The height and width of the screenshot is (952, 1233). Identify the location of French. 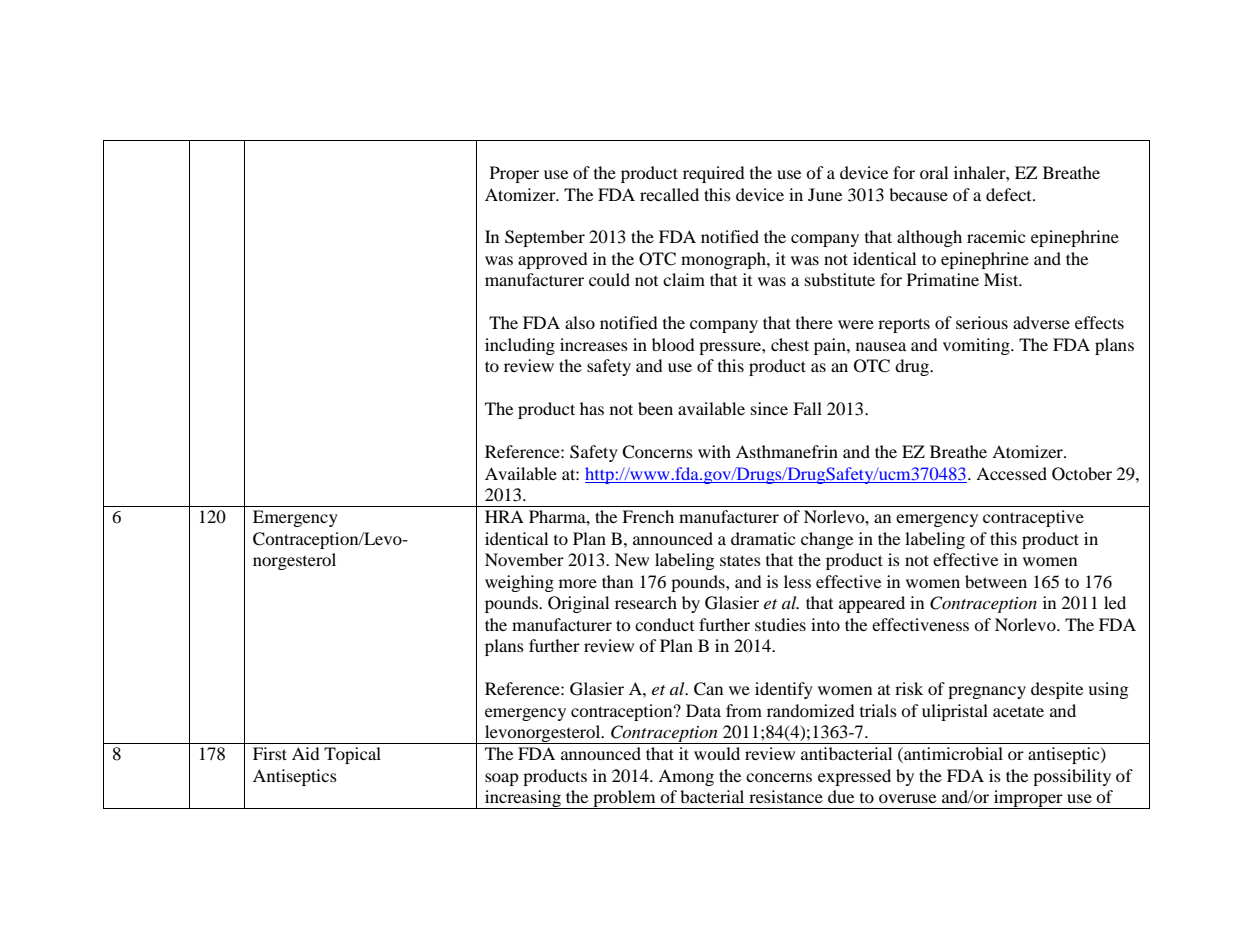
(648, 516).
